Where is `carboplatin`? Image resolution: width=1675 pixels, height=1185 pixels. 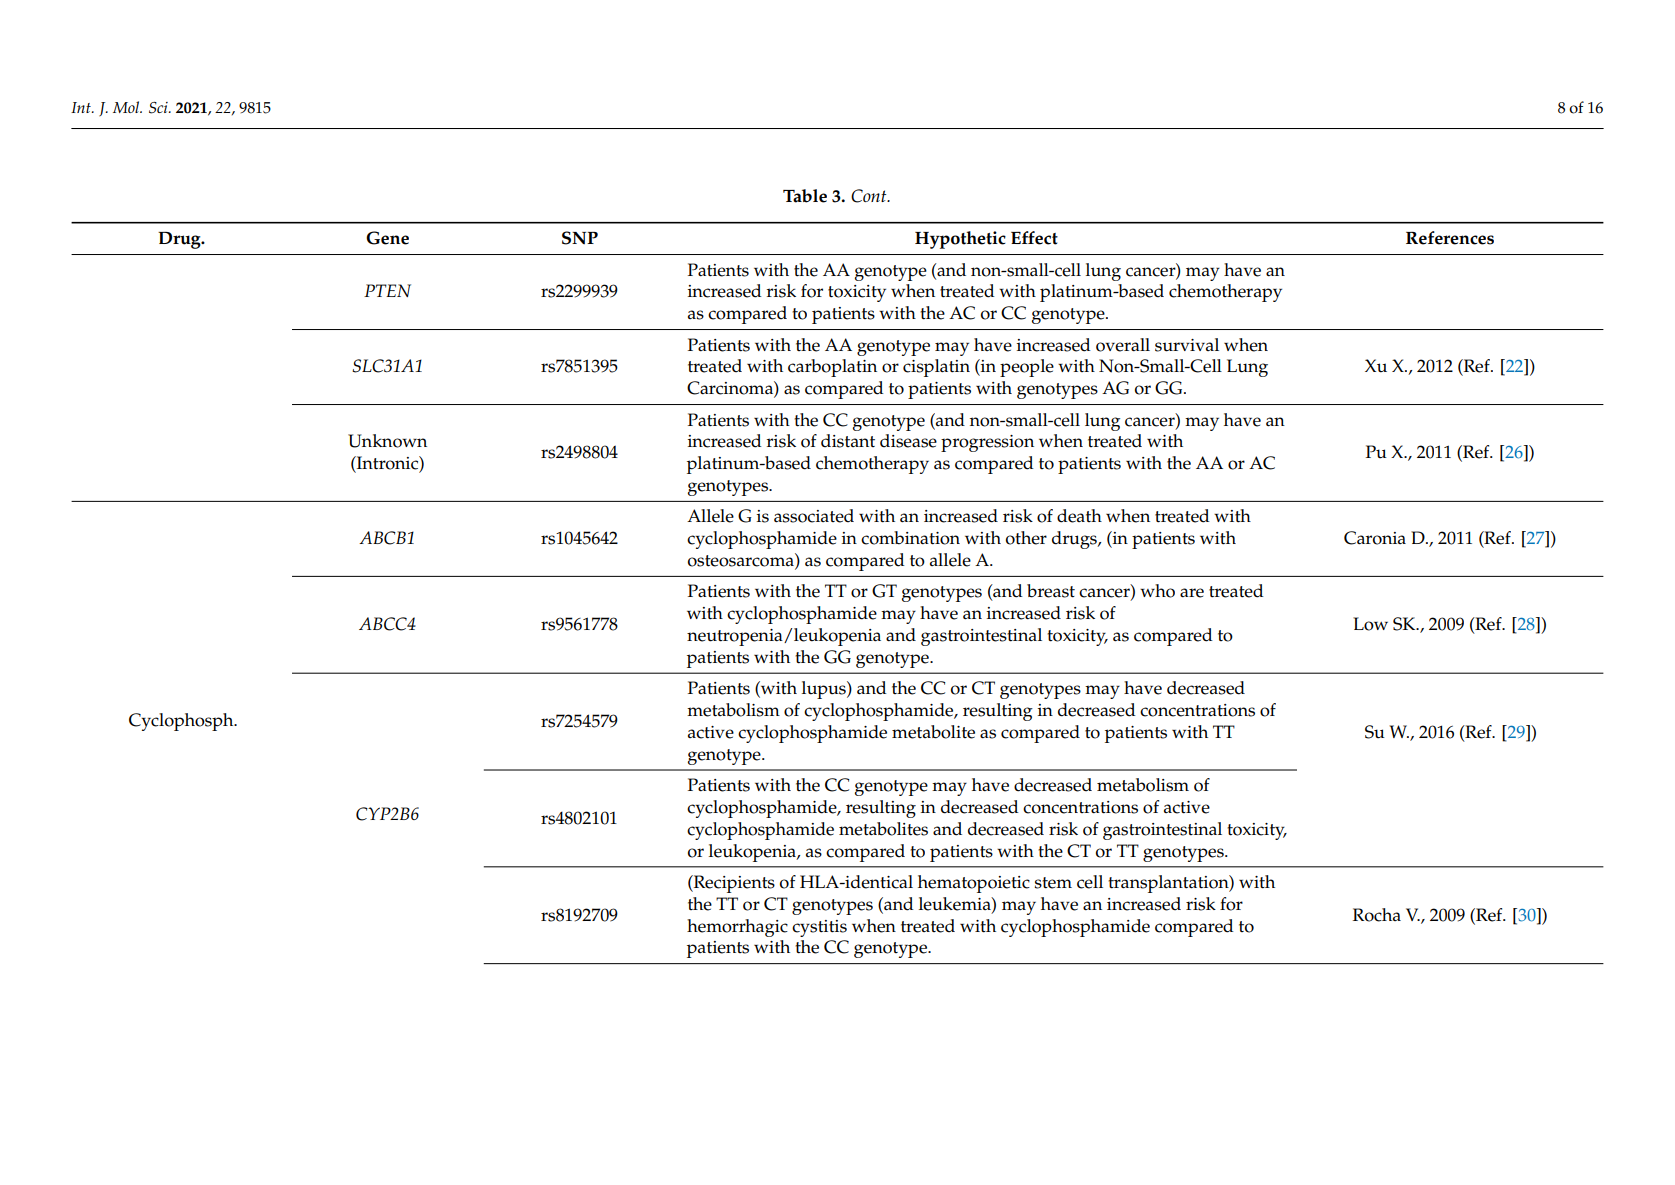
carboplatin is located at coordinates (832, 368).
